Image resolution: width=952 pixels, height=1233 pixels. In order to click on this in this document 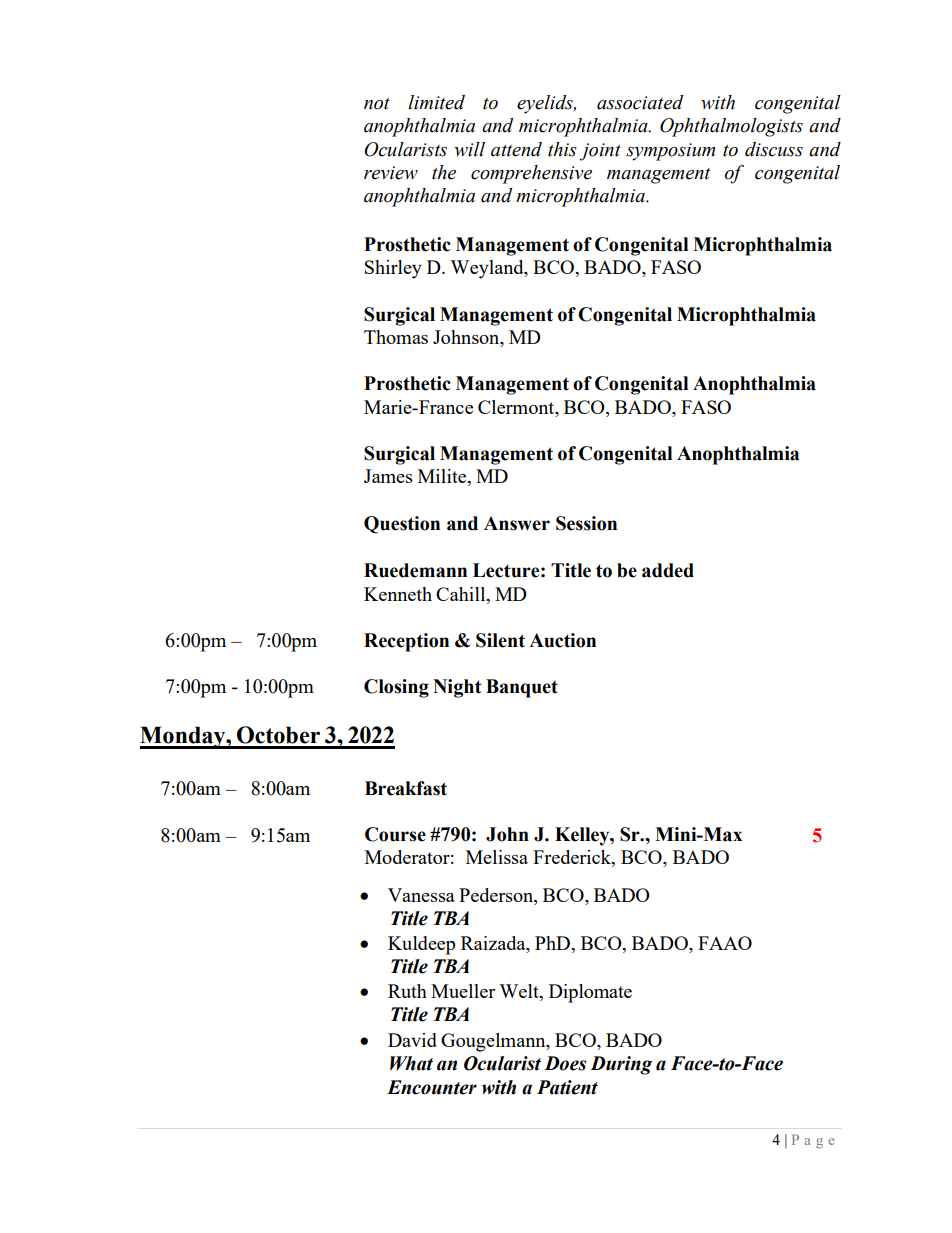, I will do `click(562, 149)`.
